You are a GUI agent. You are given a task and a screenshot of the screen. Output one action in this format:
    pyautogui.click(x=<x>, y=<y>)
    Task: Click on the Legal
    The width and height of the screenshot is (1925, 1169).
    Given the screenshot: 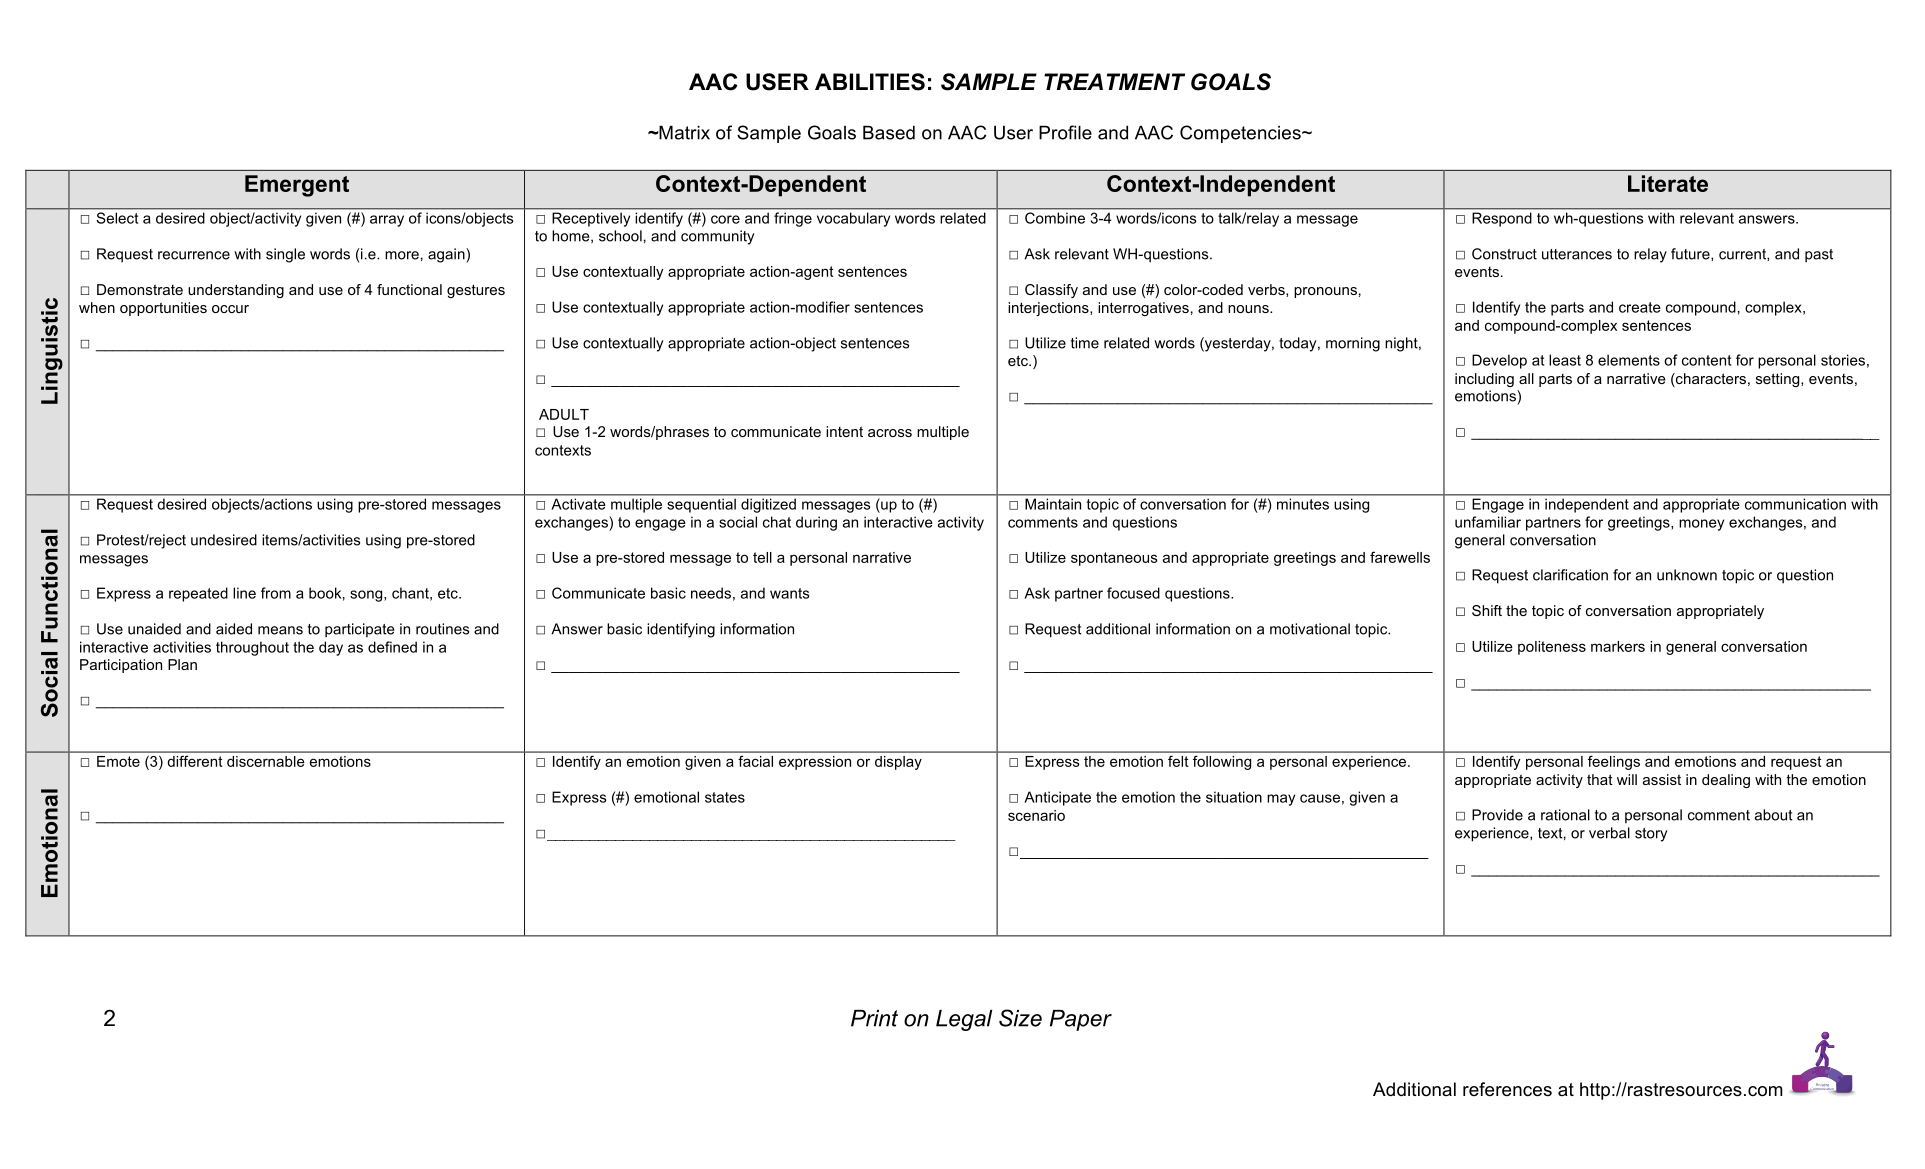 What is the action you would take?
    pyautogui.click(x=964, y=1020)
